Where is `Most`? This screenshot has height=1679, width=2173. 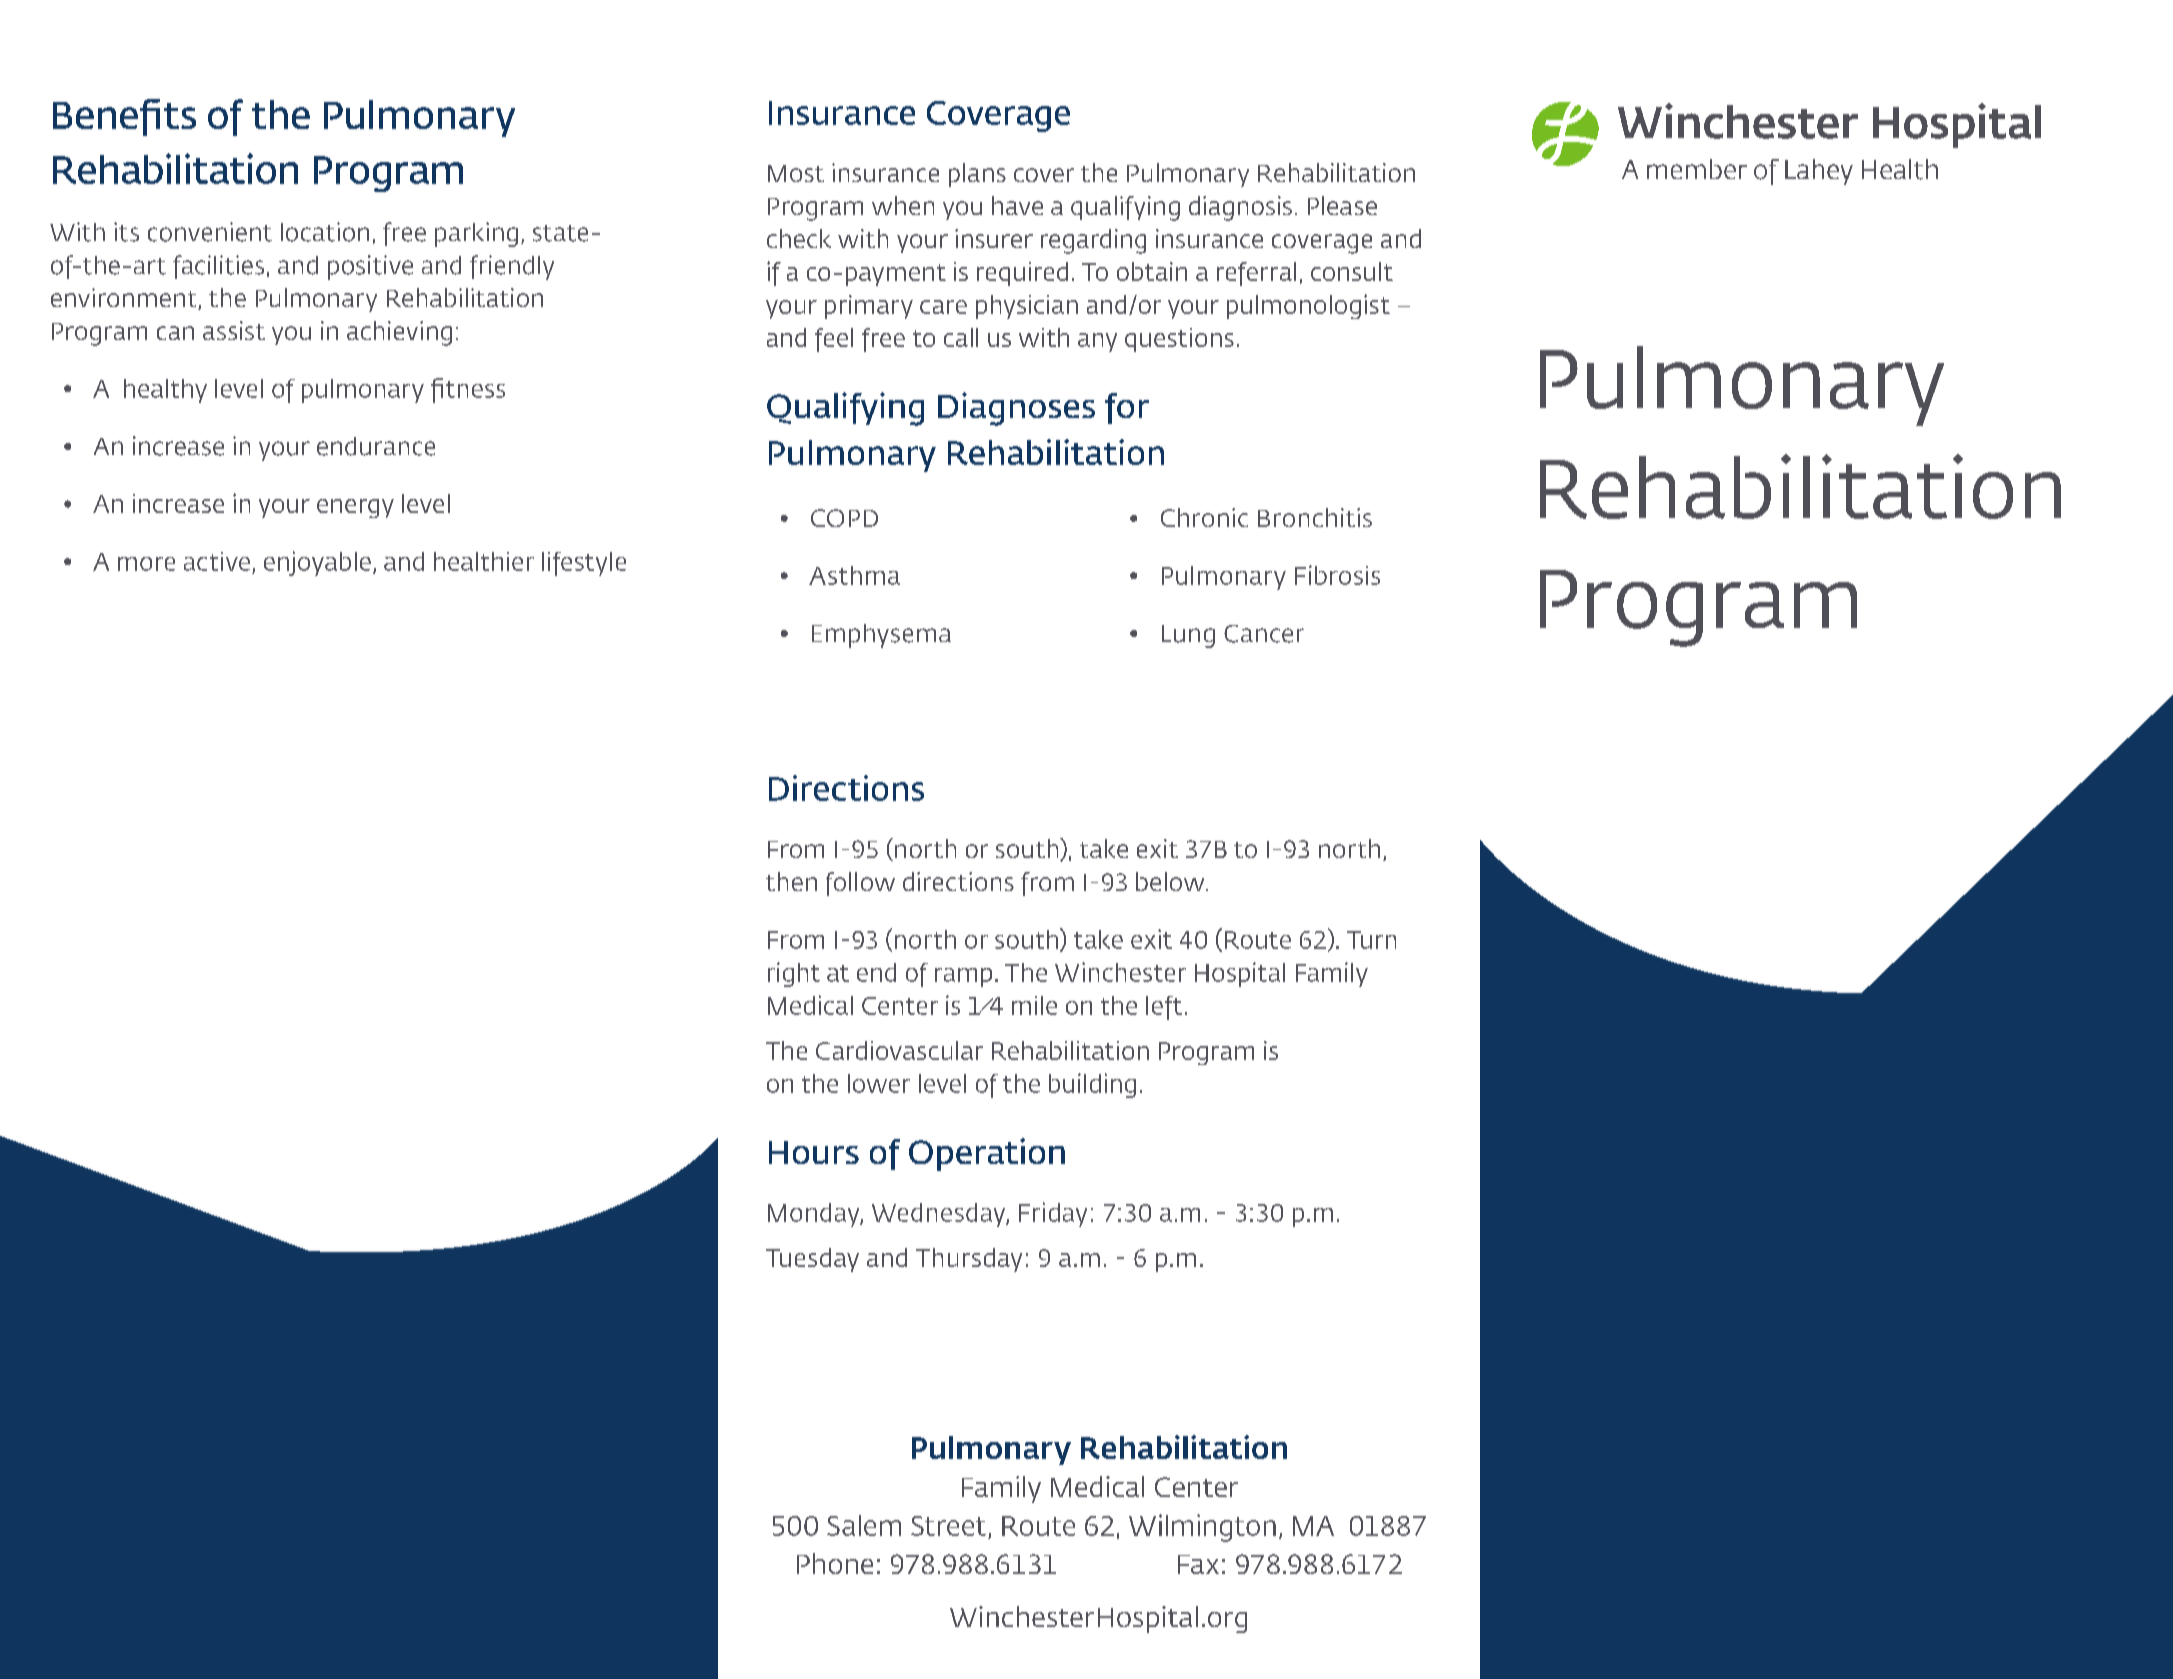
Most is located at coordinates (796, 173).
